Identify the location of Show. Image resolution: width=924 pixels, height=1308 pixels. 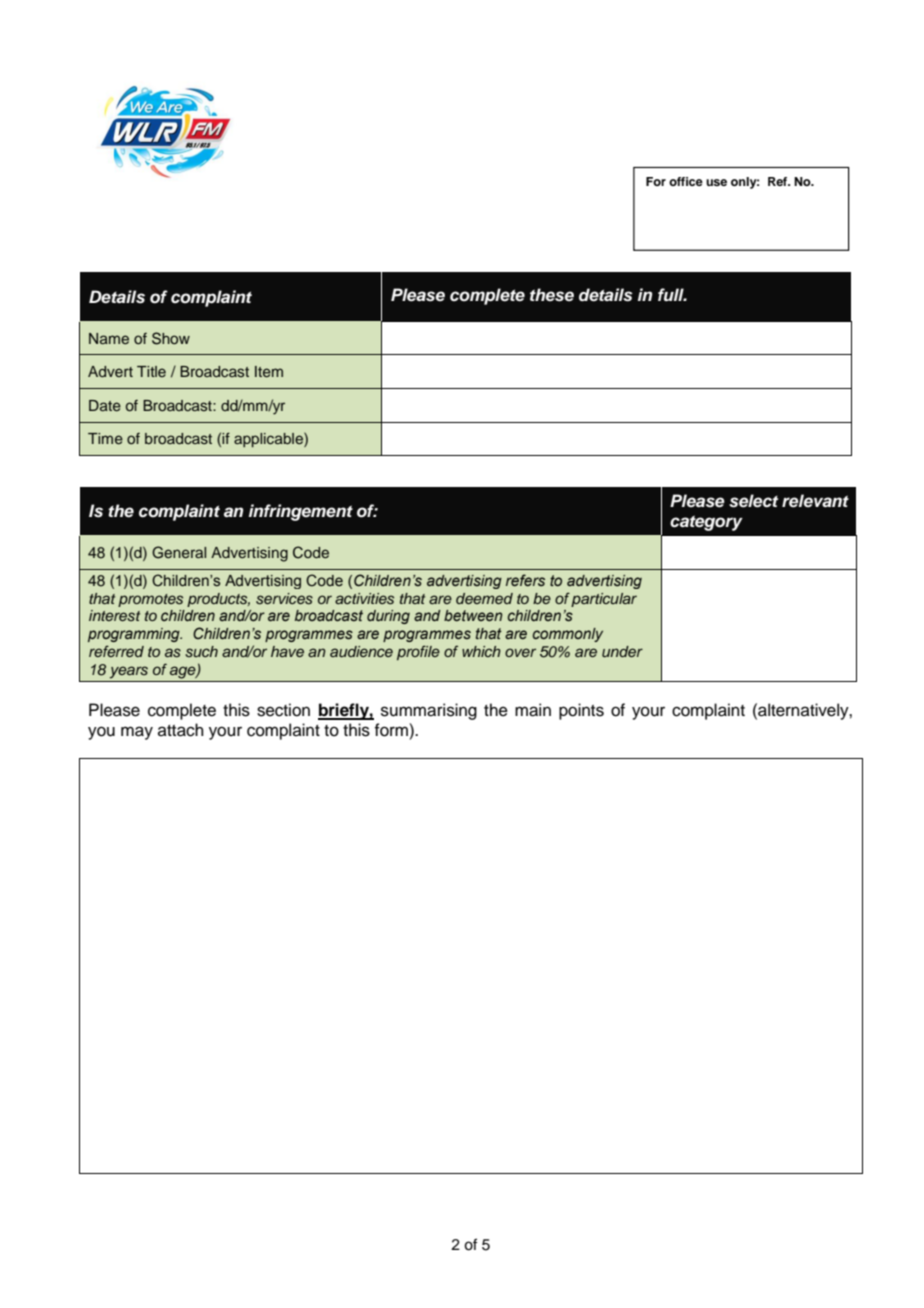
(171, 338).
